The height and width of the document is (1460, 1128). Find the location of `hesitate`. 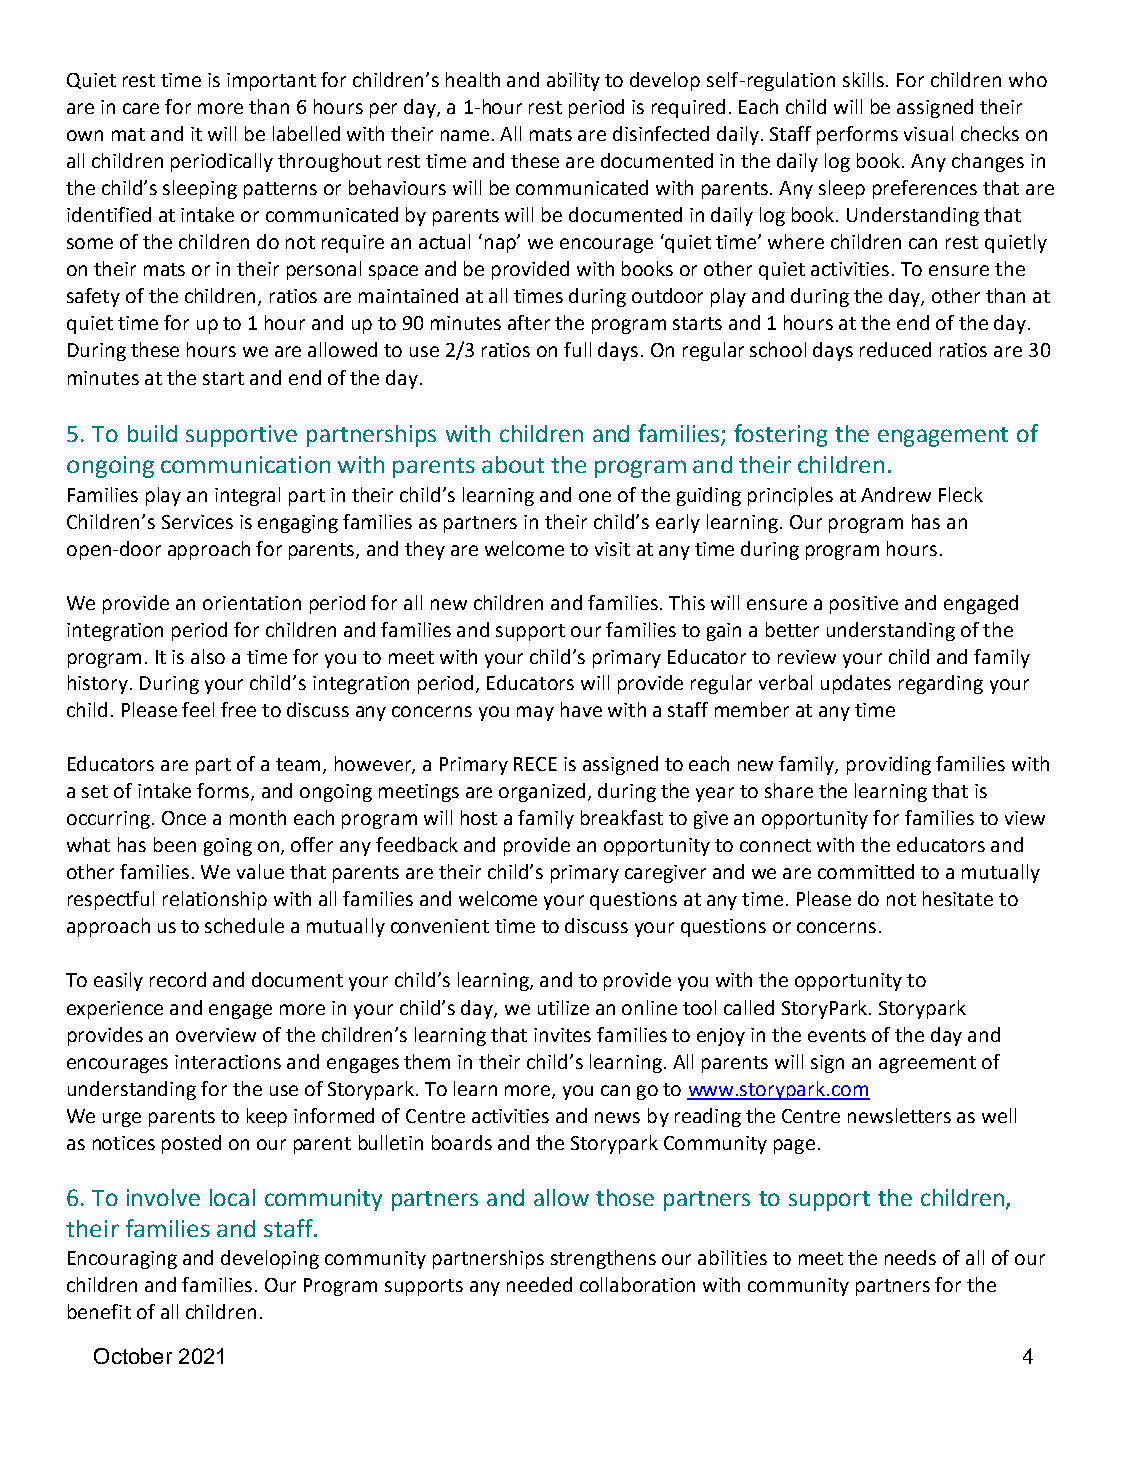

hesitate is located at coordinates (958, 898).
